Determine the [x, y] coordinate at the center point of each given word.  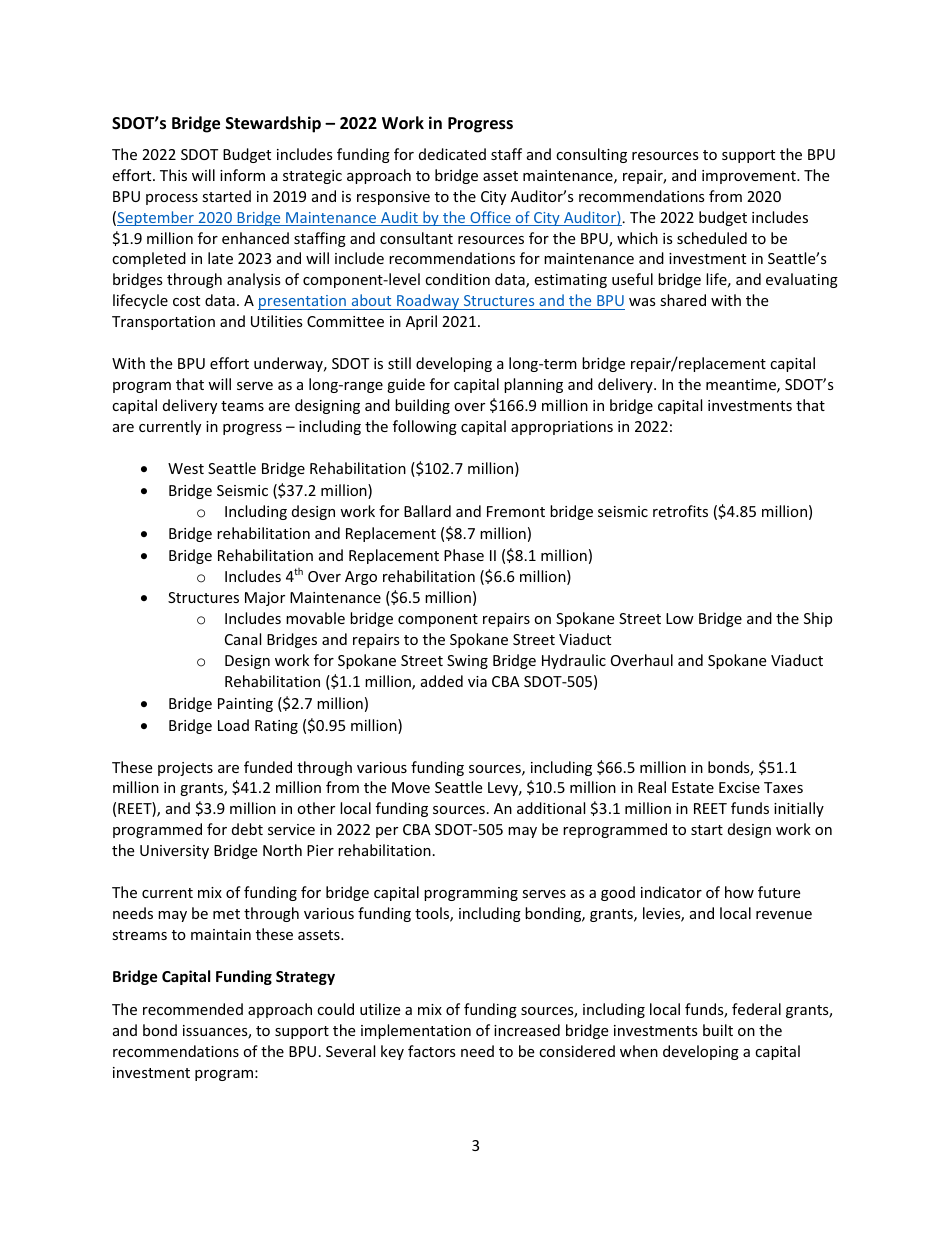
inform [242, 175]
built [718, 1030]
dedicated [452, 154]
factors [432, 1051]
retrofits [680, 511]
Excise [739, 787]
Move [411, 787]
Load [233, 725]
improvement [750, 177]
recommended [193, 1009]
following [425, 427]
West [186, 468]
